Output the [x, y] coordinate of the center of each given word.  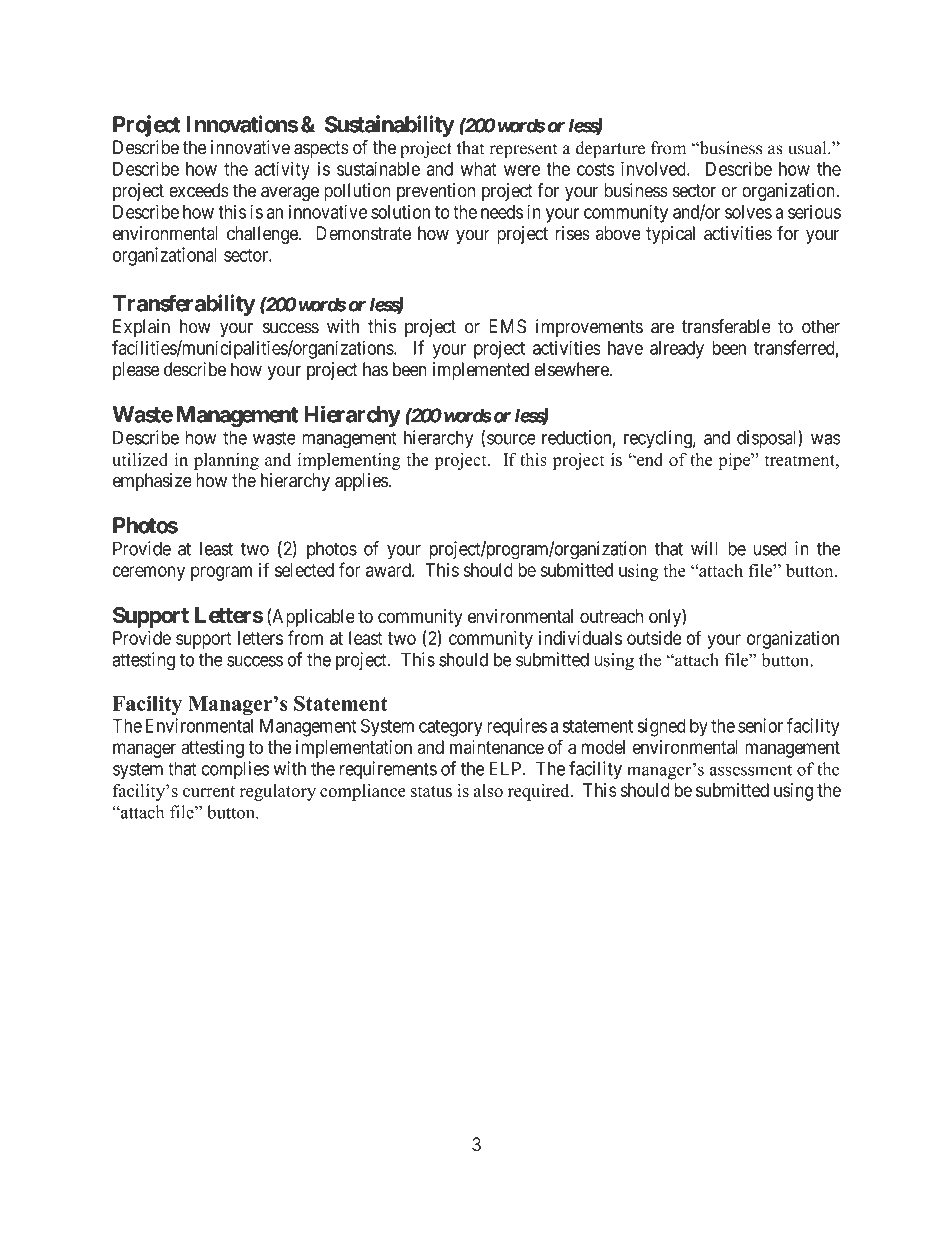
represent [523, 150]
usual [808, 148]
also [488, 790]
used [770, 548]
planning [226, 461]
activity [282, 170]
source [511, 439]
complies [235, 770]
